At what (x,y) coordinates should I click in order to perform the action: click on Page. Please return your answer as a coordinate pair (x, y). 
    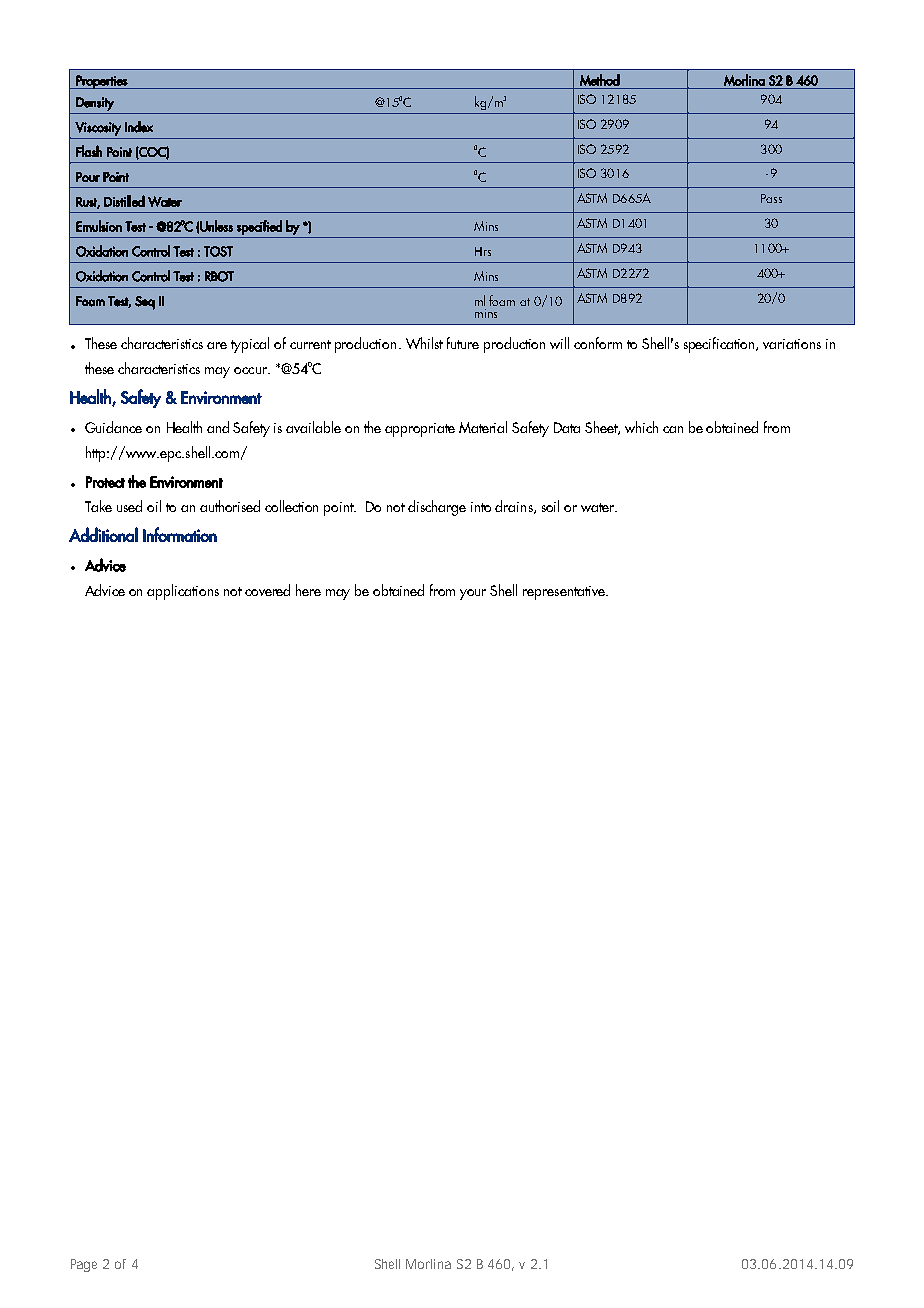
    Looking at the image, I should click on (84, 1265).
